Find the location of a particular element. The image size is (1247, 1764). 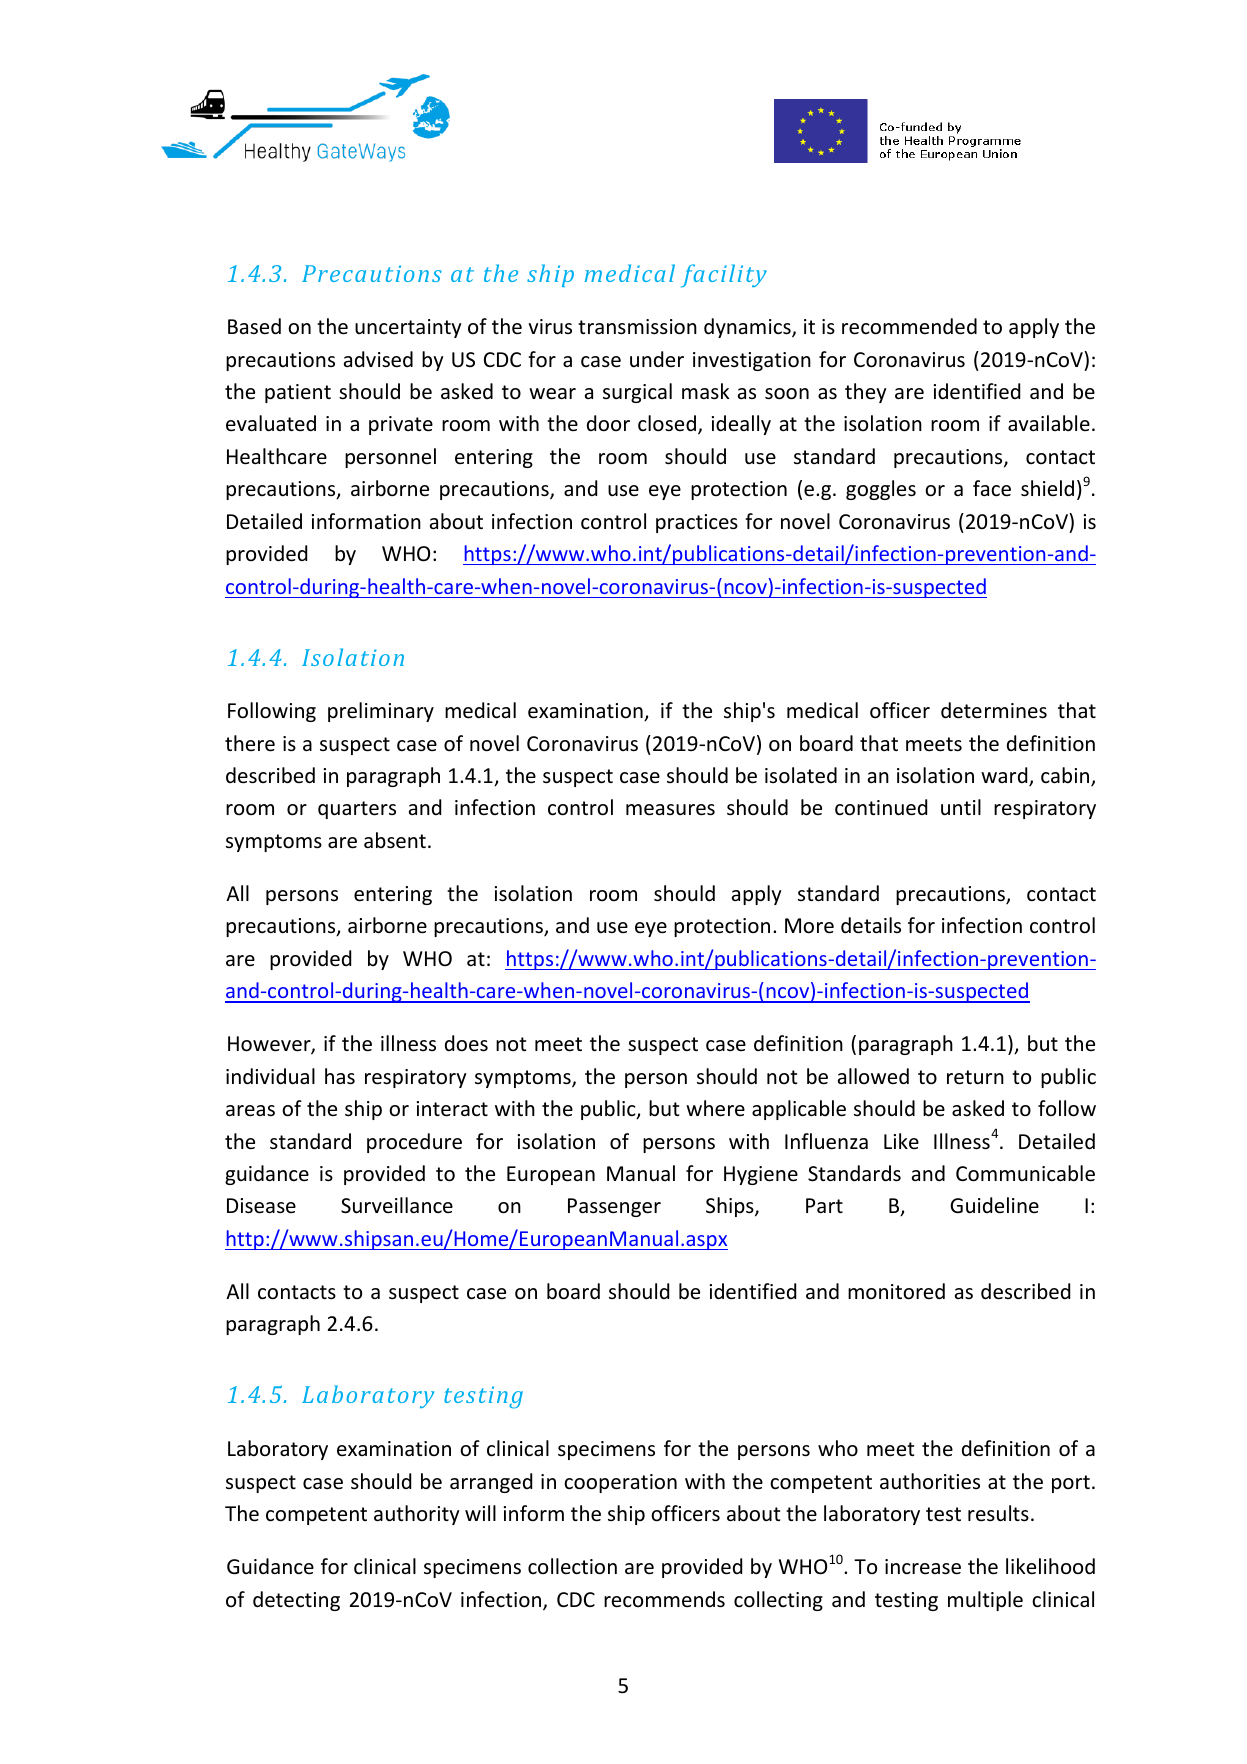

recommends is located at coordinates (664, 1599).
